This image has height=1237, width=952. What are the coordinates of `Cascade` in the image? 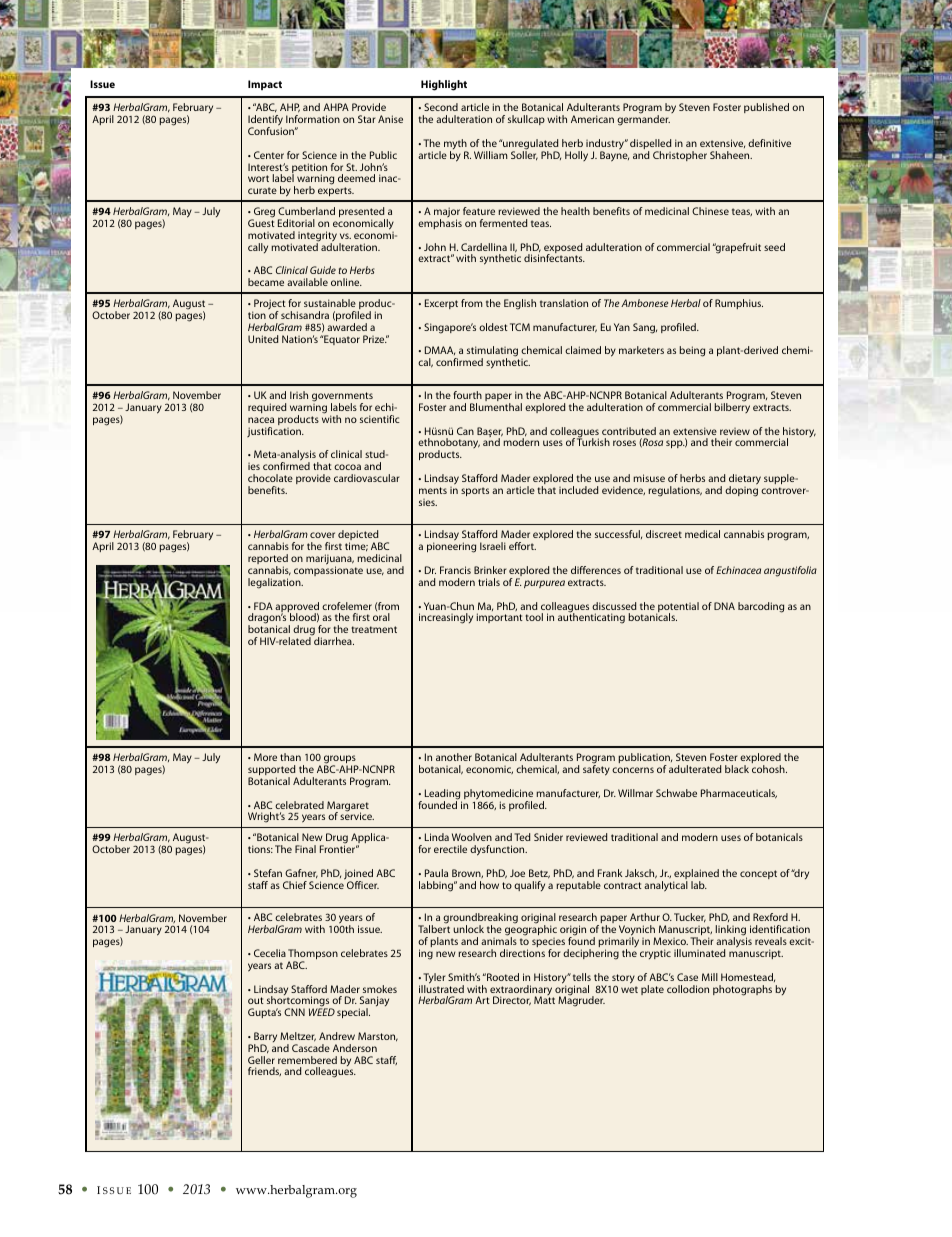 It's located at (311, 1048).
